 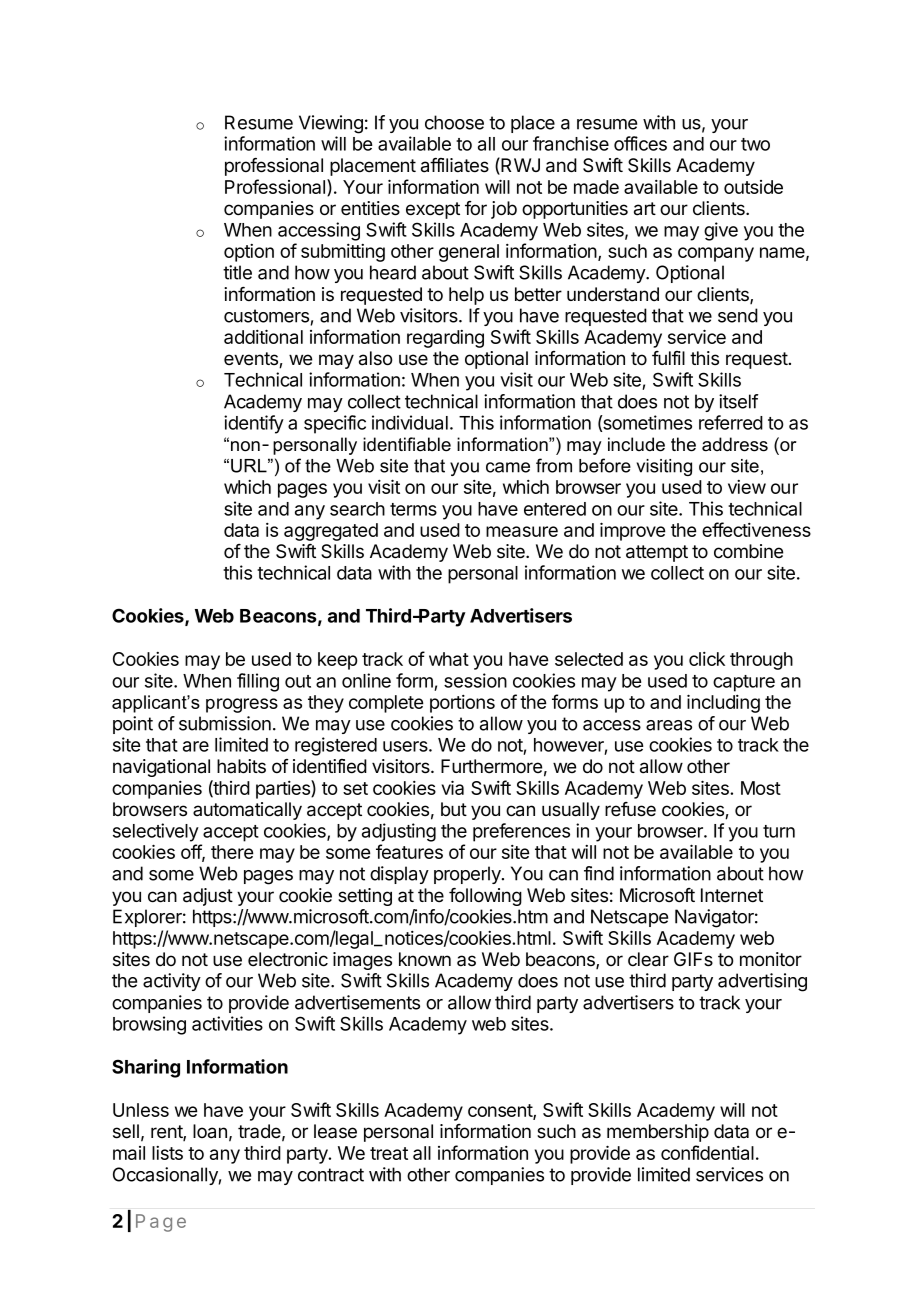 What do you see at coordinates (707, 1152) in the image?
I see `confidential` at bounding box center [707, 1152].
